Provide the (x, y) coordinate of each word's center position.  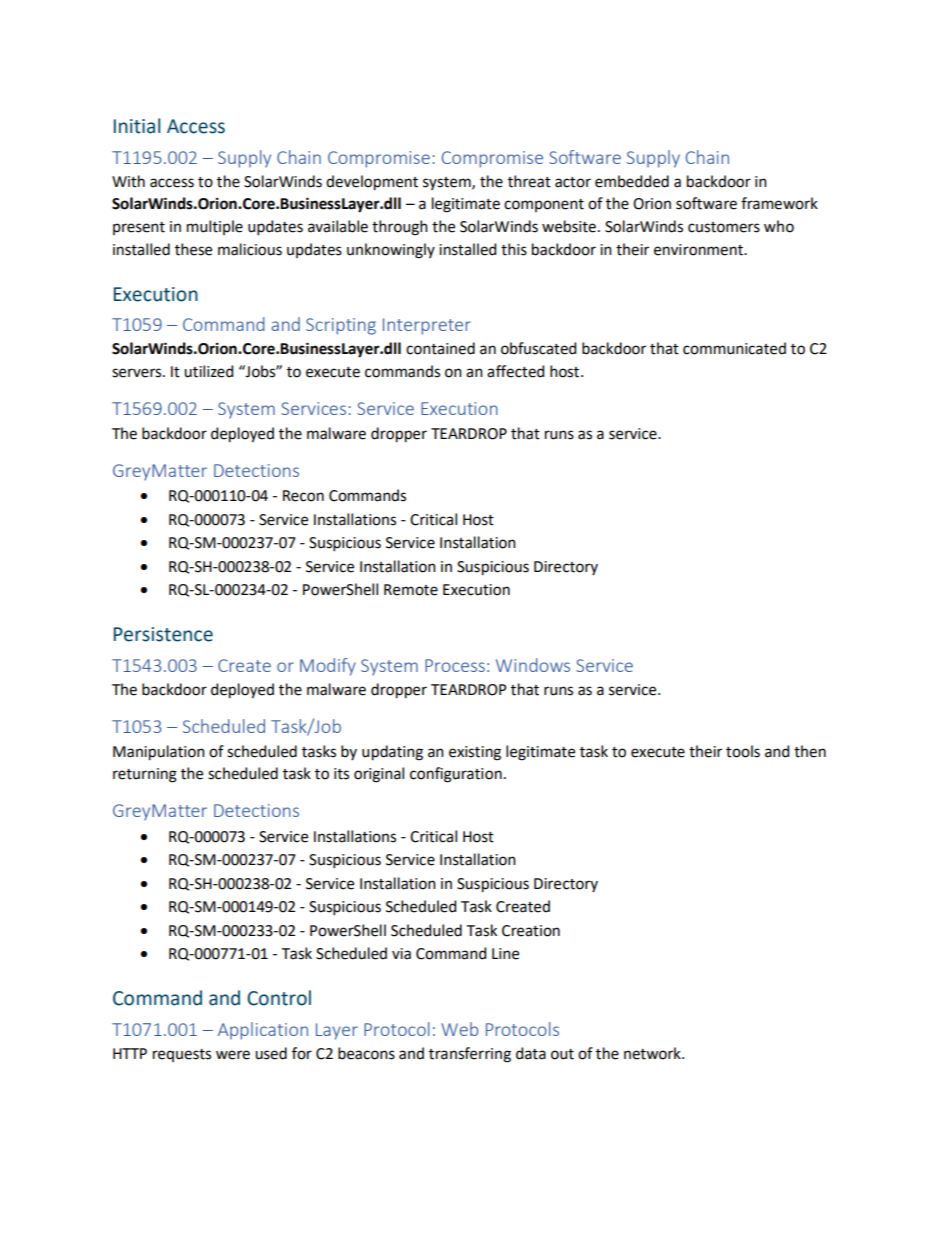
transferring (470, 1055)
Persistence (163, 634)
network (653, 1053)
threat (529, 181)
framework (779, 203)
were (233, 1055)
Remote (411, 590)
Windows (533, 665)
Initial (137, 126)
